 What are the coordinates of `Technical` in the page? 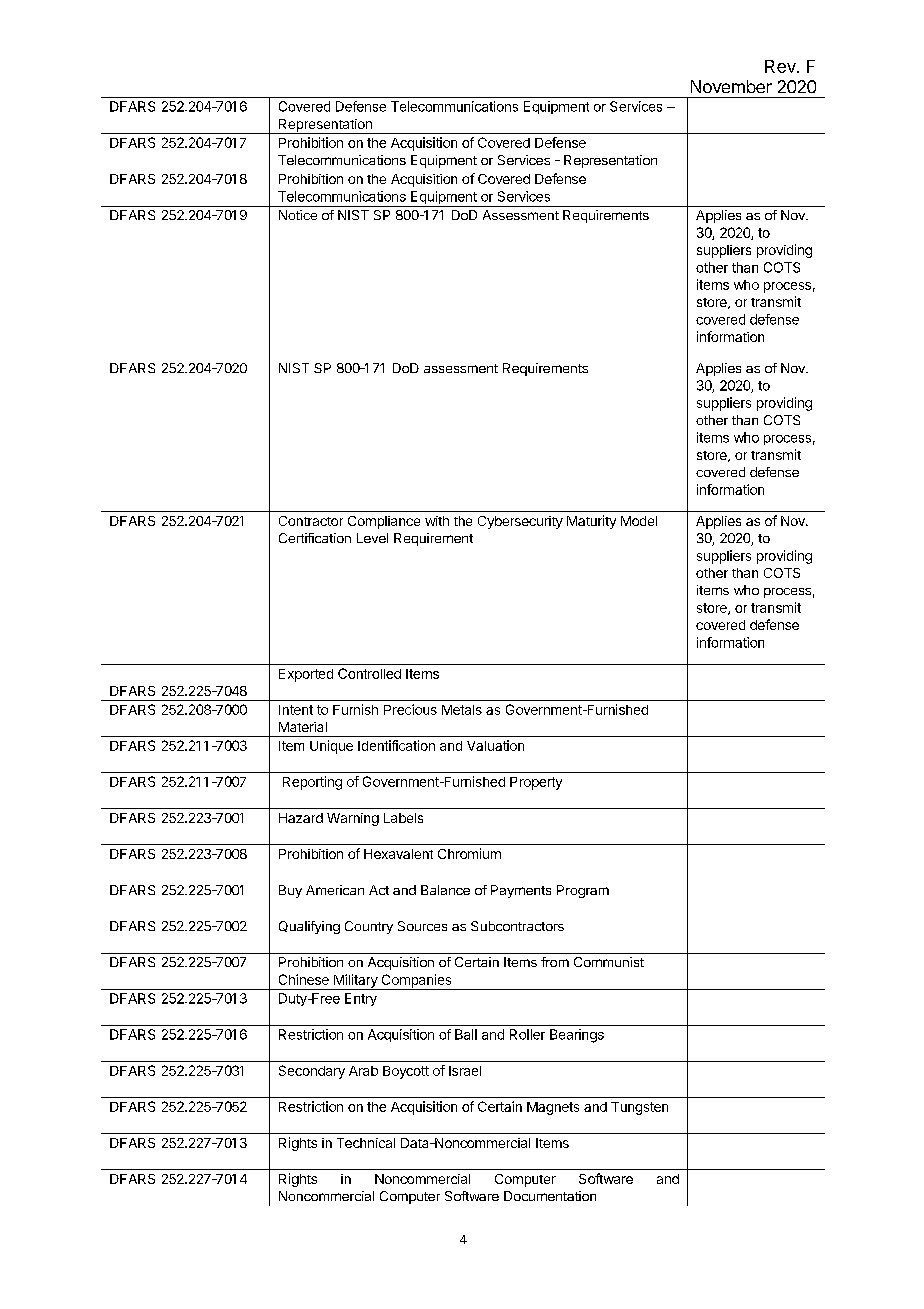 It's located at (366, 1143).
